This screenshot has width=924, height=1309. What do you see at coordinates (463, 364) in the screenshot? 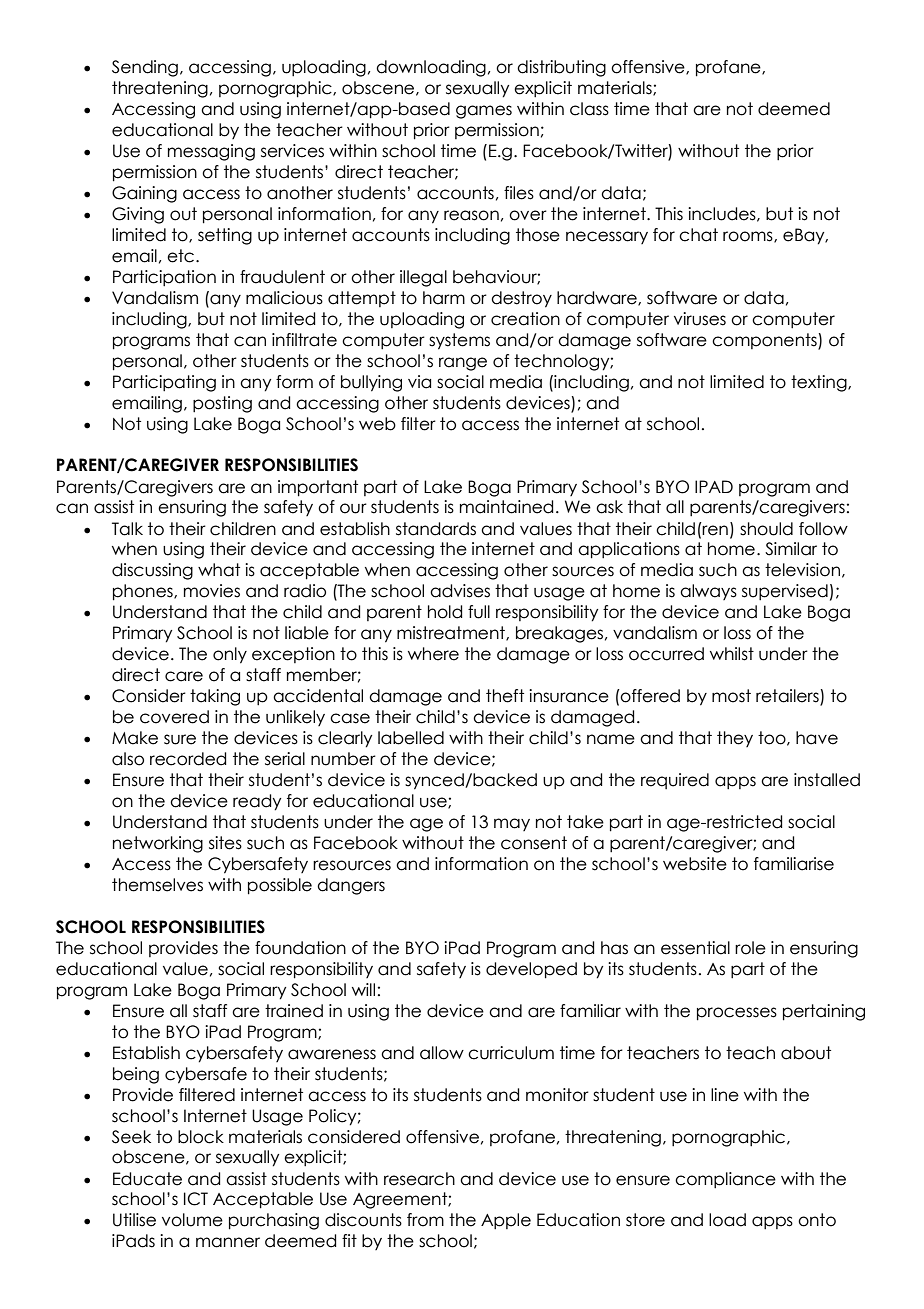
I see `range` at bounding box center [463, 364].
